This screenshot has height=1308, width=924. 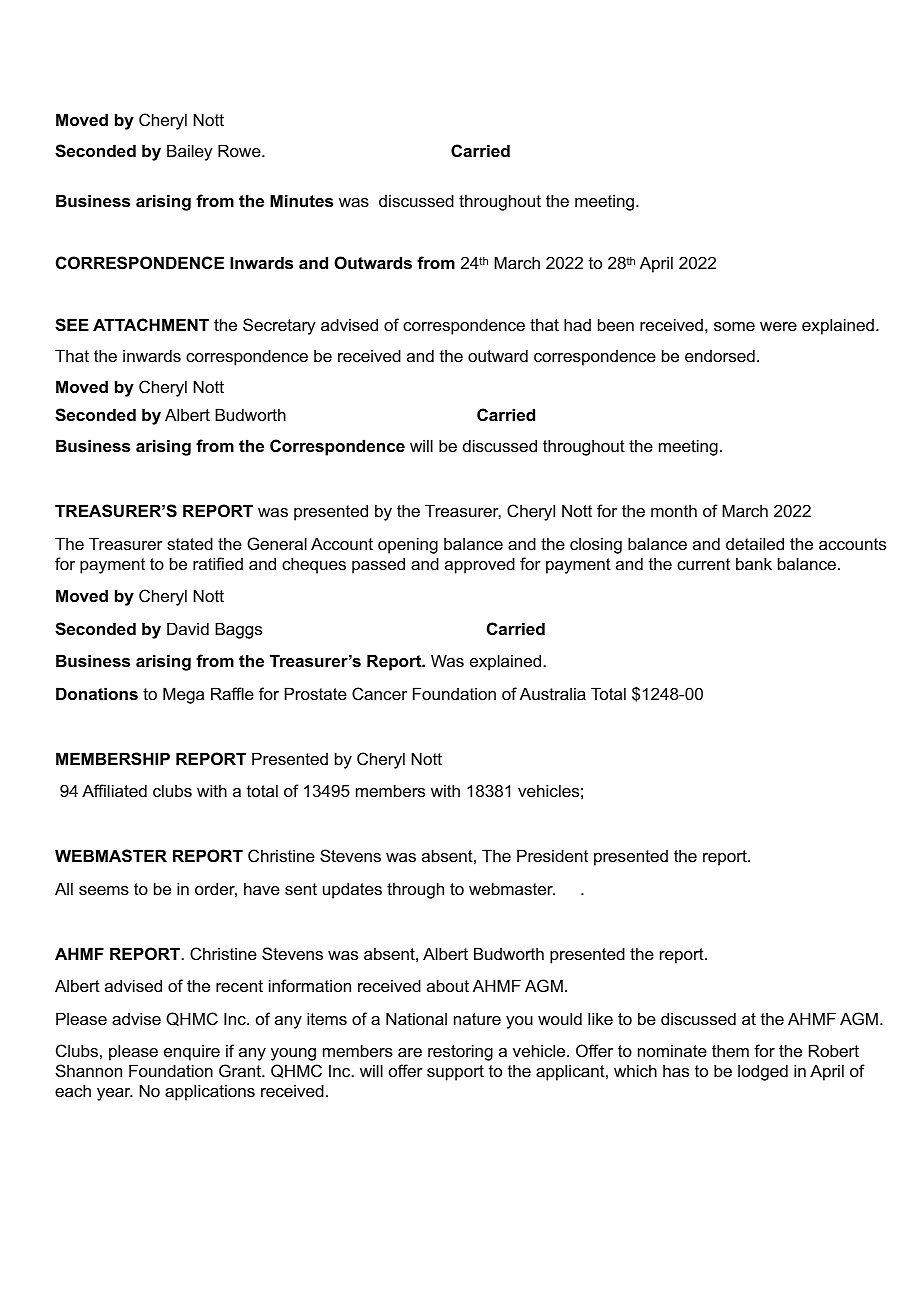 I want to click on President, so click(x=552, y=855).
